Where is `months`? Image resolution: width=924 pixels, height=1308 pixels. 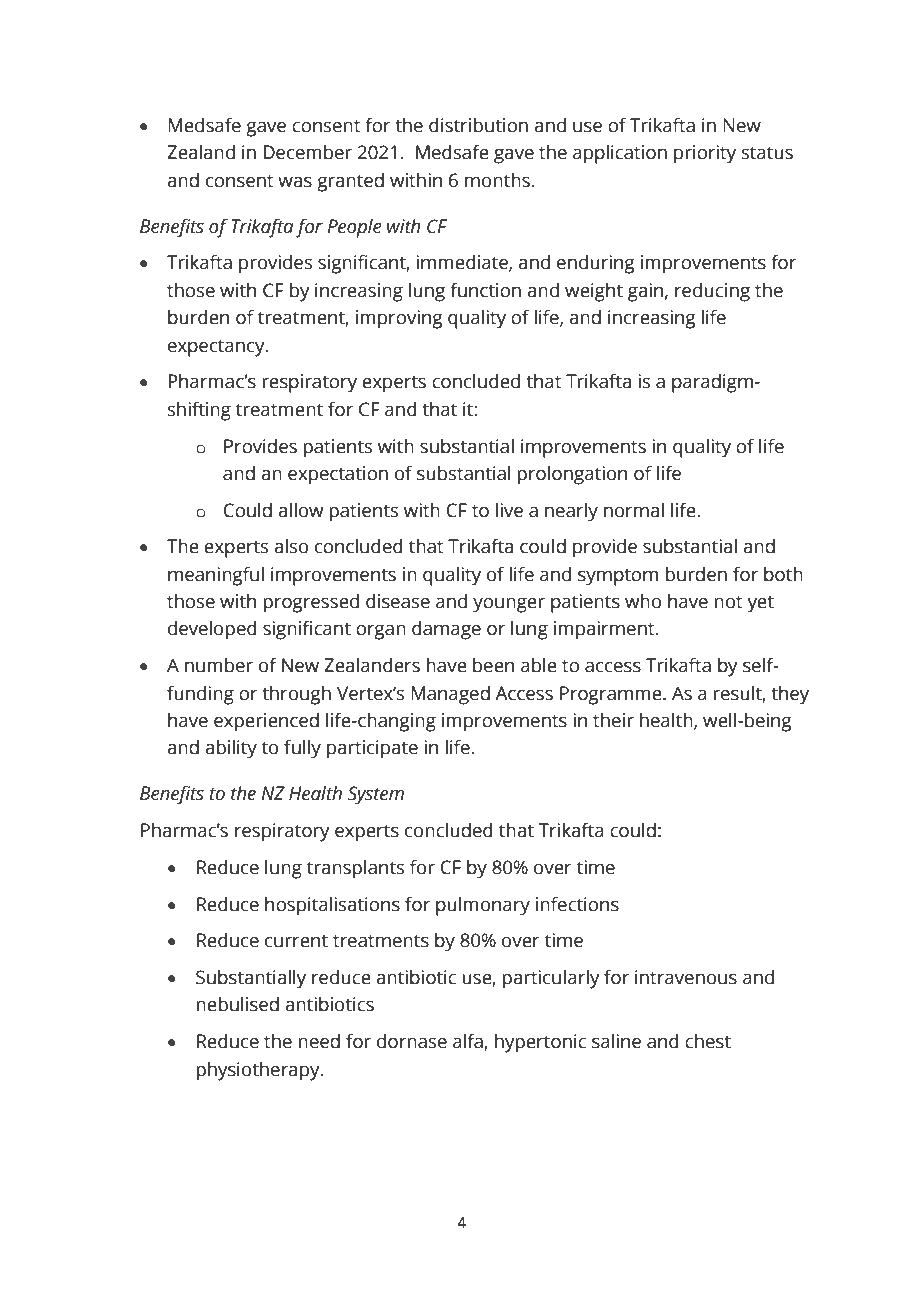 months is located at coordinates (498, 180).
